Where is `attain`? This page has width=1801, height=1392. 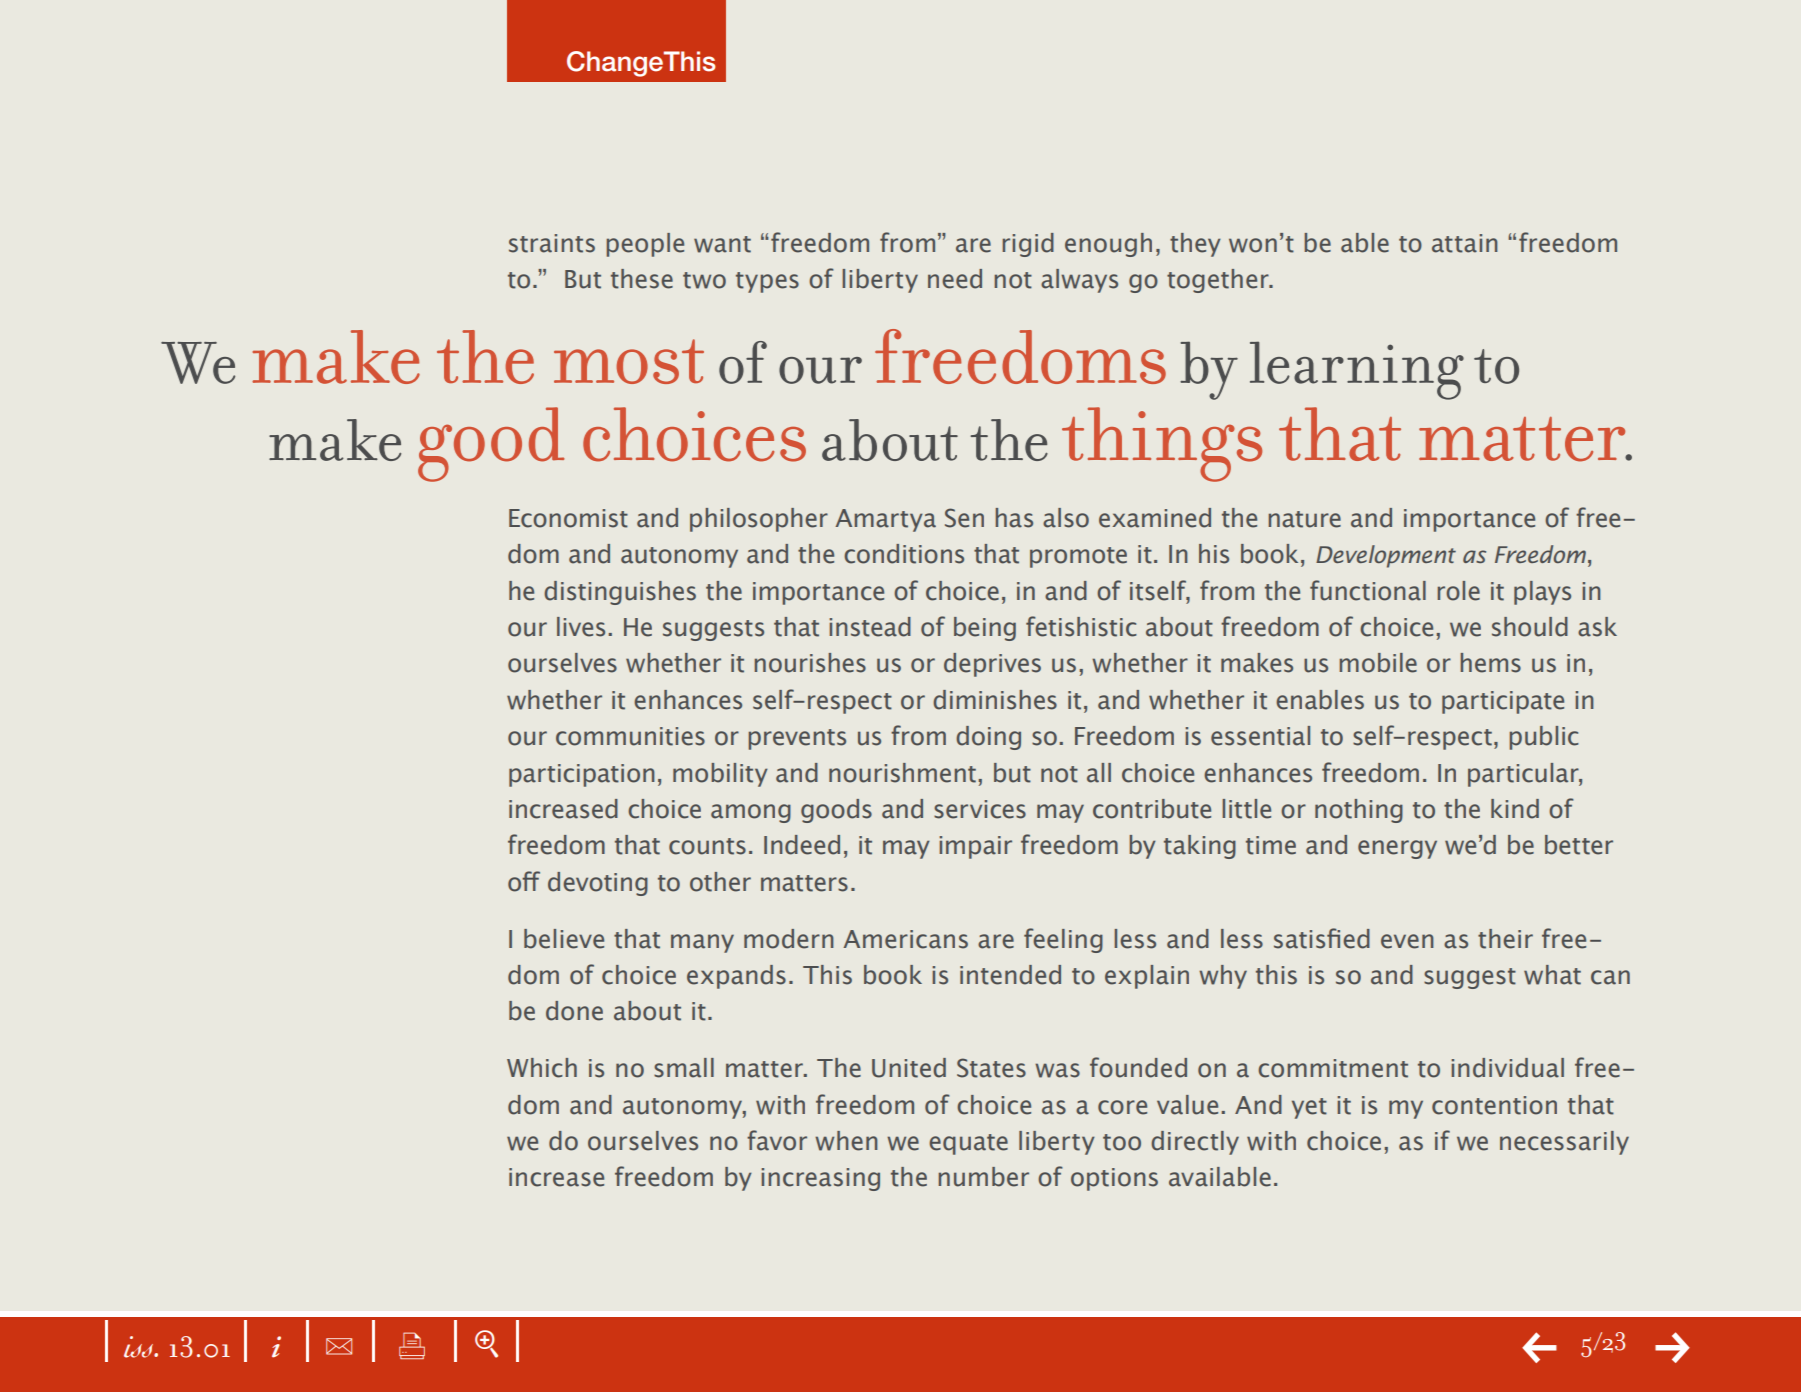 attain is located at coordinates (1465, 243).
